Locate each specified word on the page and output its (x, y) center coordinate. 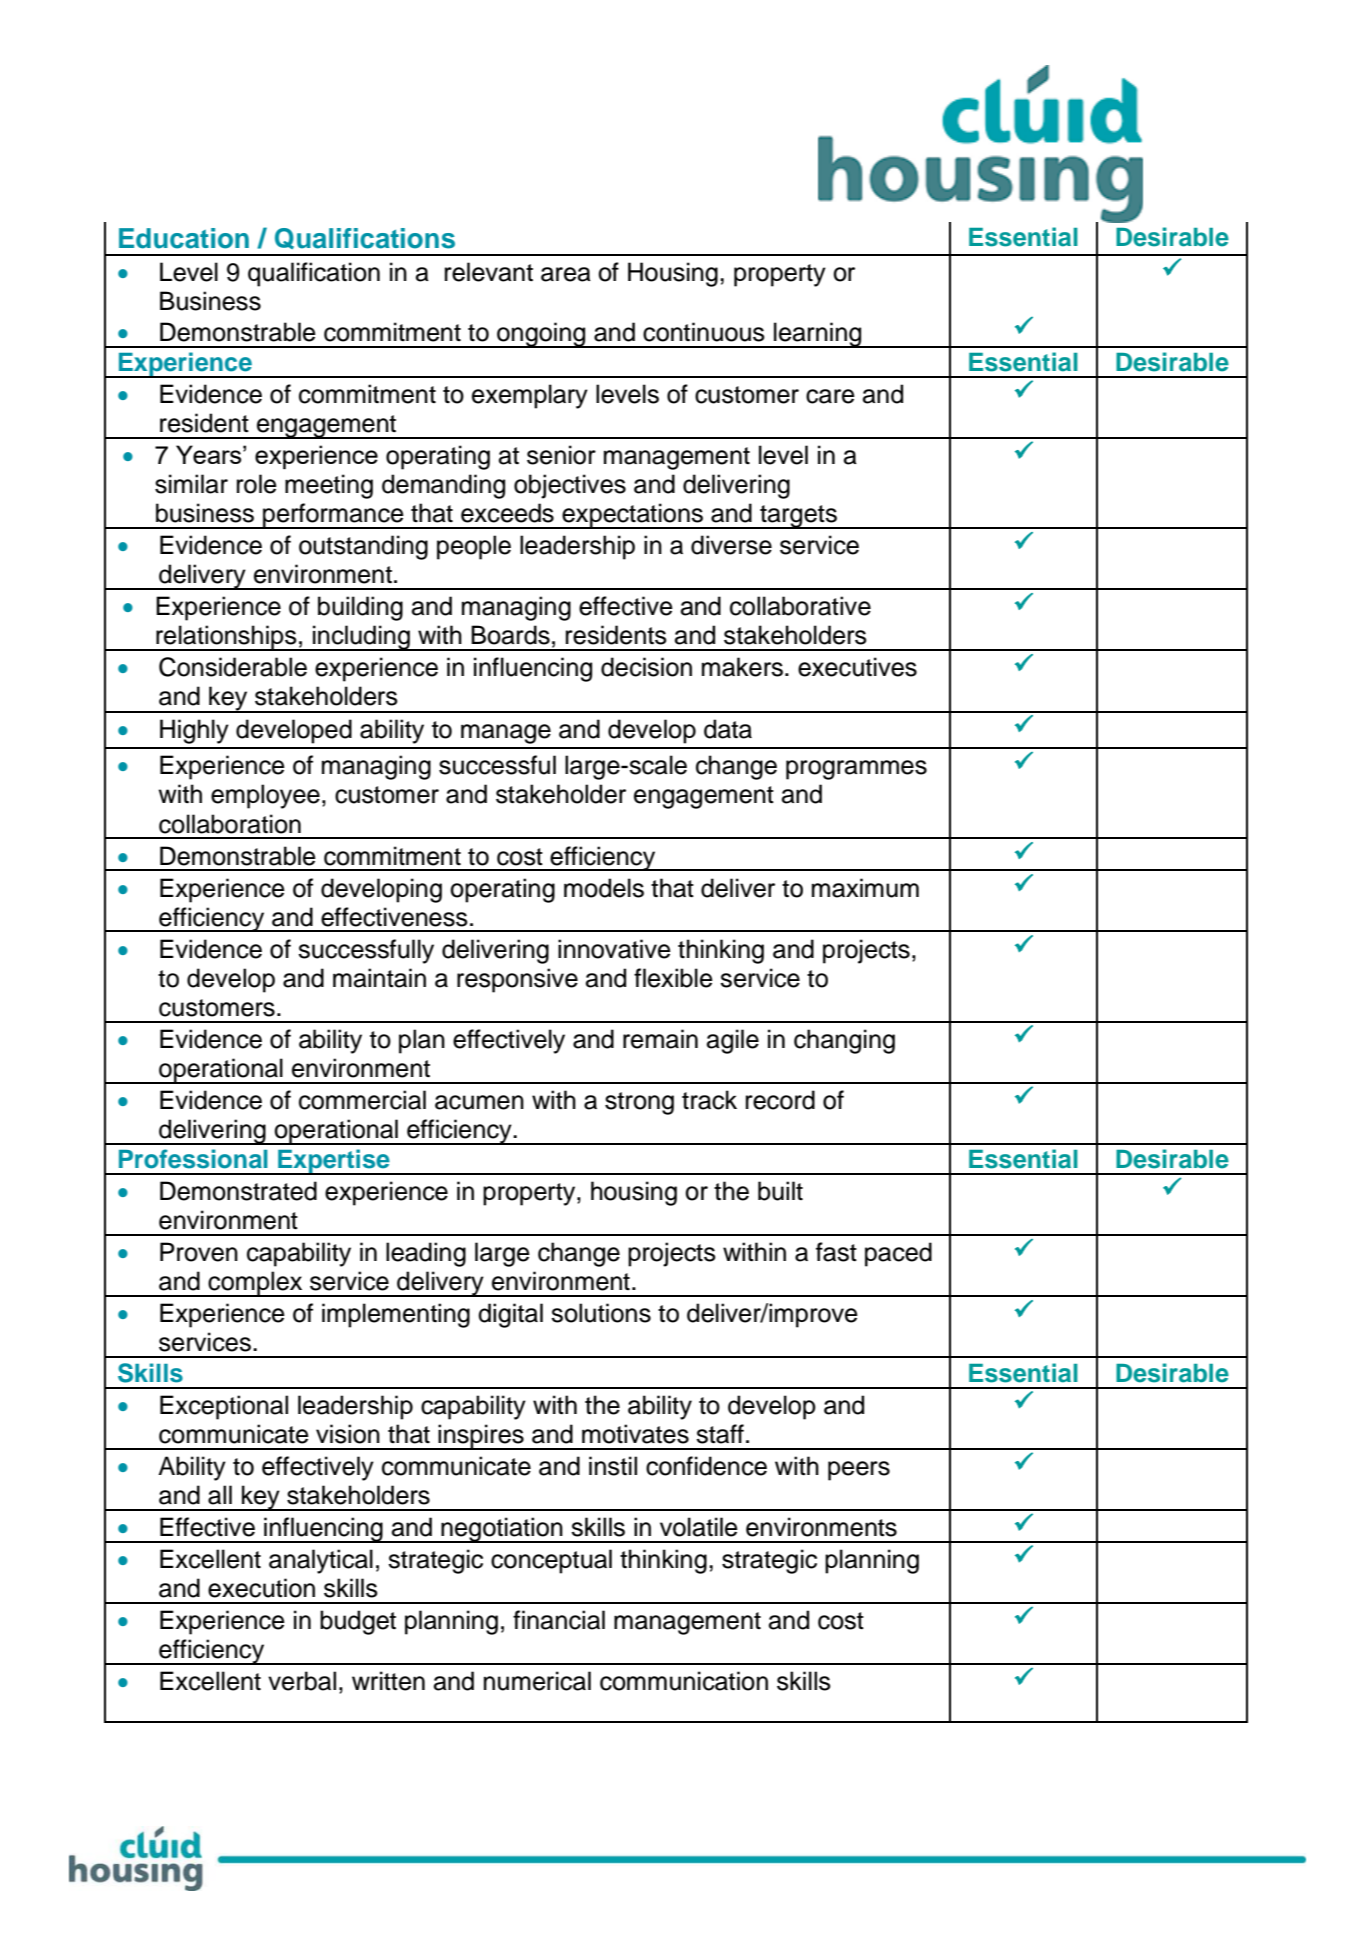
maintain (379, 978)
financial (559, 1620)
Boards (510, 635)
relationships (226, 638)
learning (818, 335)
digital (510, 1315)
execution (261, 1588)
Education (184, 238)
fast (836, 1252)
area (566, 274)
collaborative (800, 606)
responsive (517, 980)
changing (844, 1041)
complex (256, 1284)
